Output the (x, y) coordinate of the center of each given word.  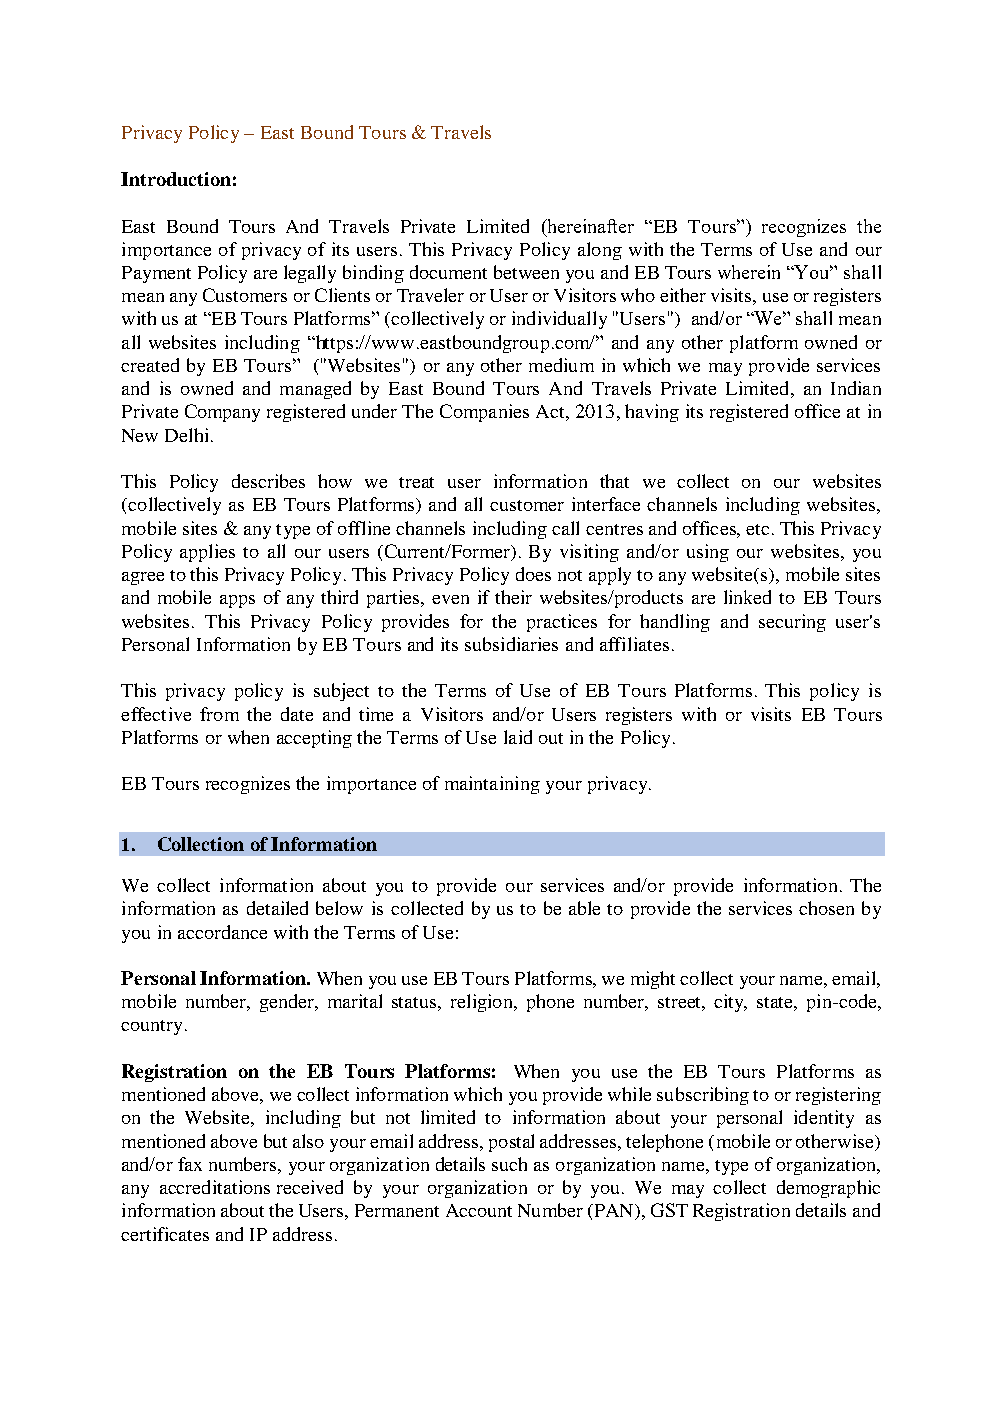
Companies (484, 413)
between (526, 272)
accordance (222, 932)
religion (483, 1003)
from (219, 714)
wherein (749, 272)
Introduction (176, 179)
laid (518, 737)
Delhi (186, 435)
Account (479, 1210)
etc (757, 529)
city (730, 1003)
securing (792, 623)
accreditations (215, 1187)
